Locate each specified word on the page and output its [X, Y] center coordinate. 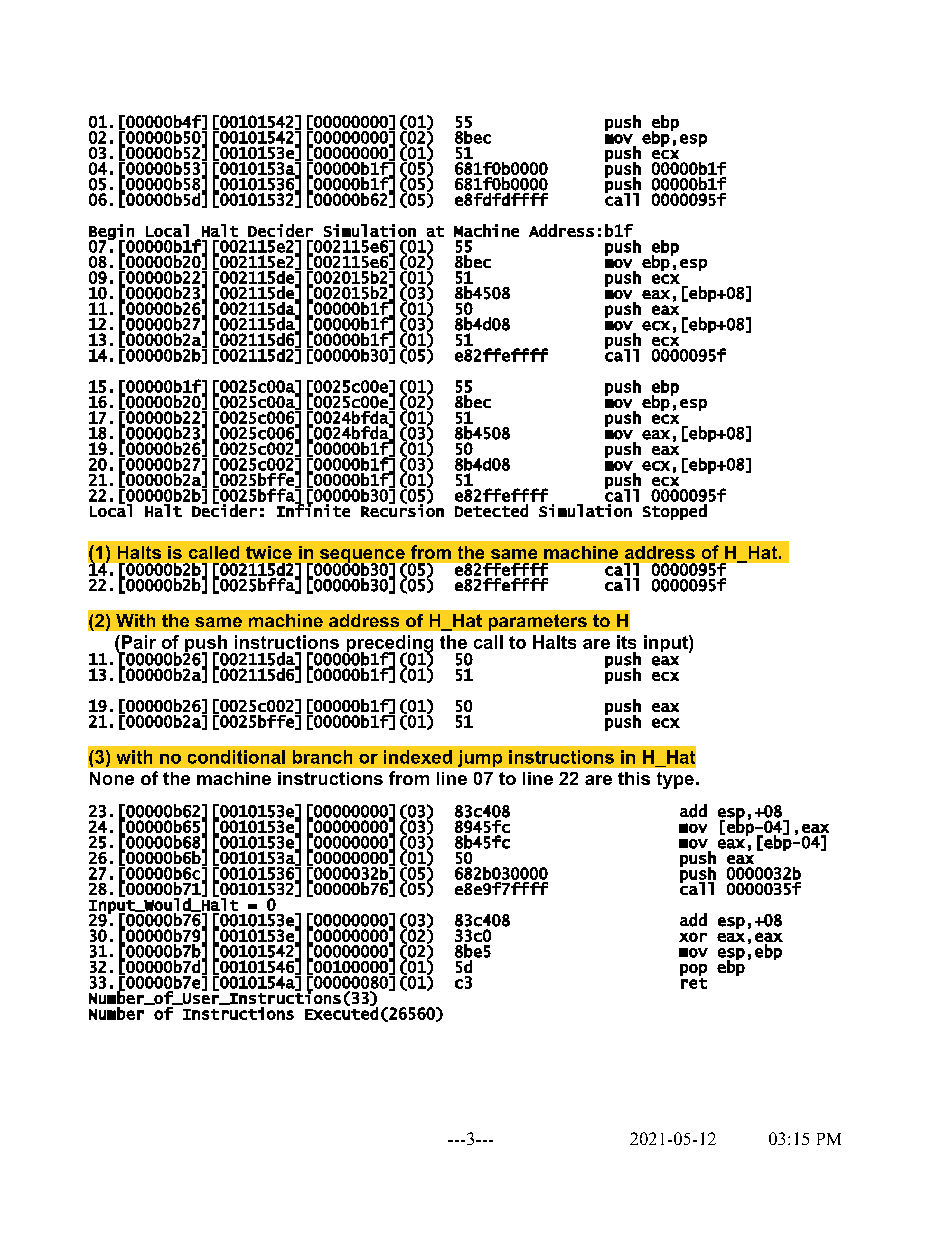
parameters [538, 622]
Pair [137, 642]
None [112, 778]
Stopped [675, 512]
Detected [491, 510]
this [634, 778]
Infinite [313, 509]
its [626, 642]
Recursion [402, 509]
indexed [418, 757]
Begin [111, 233]
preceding [388, 645]
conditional [236, 757]
